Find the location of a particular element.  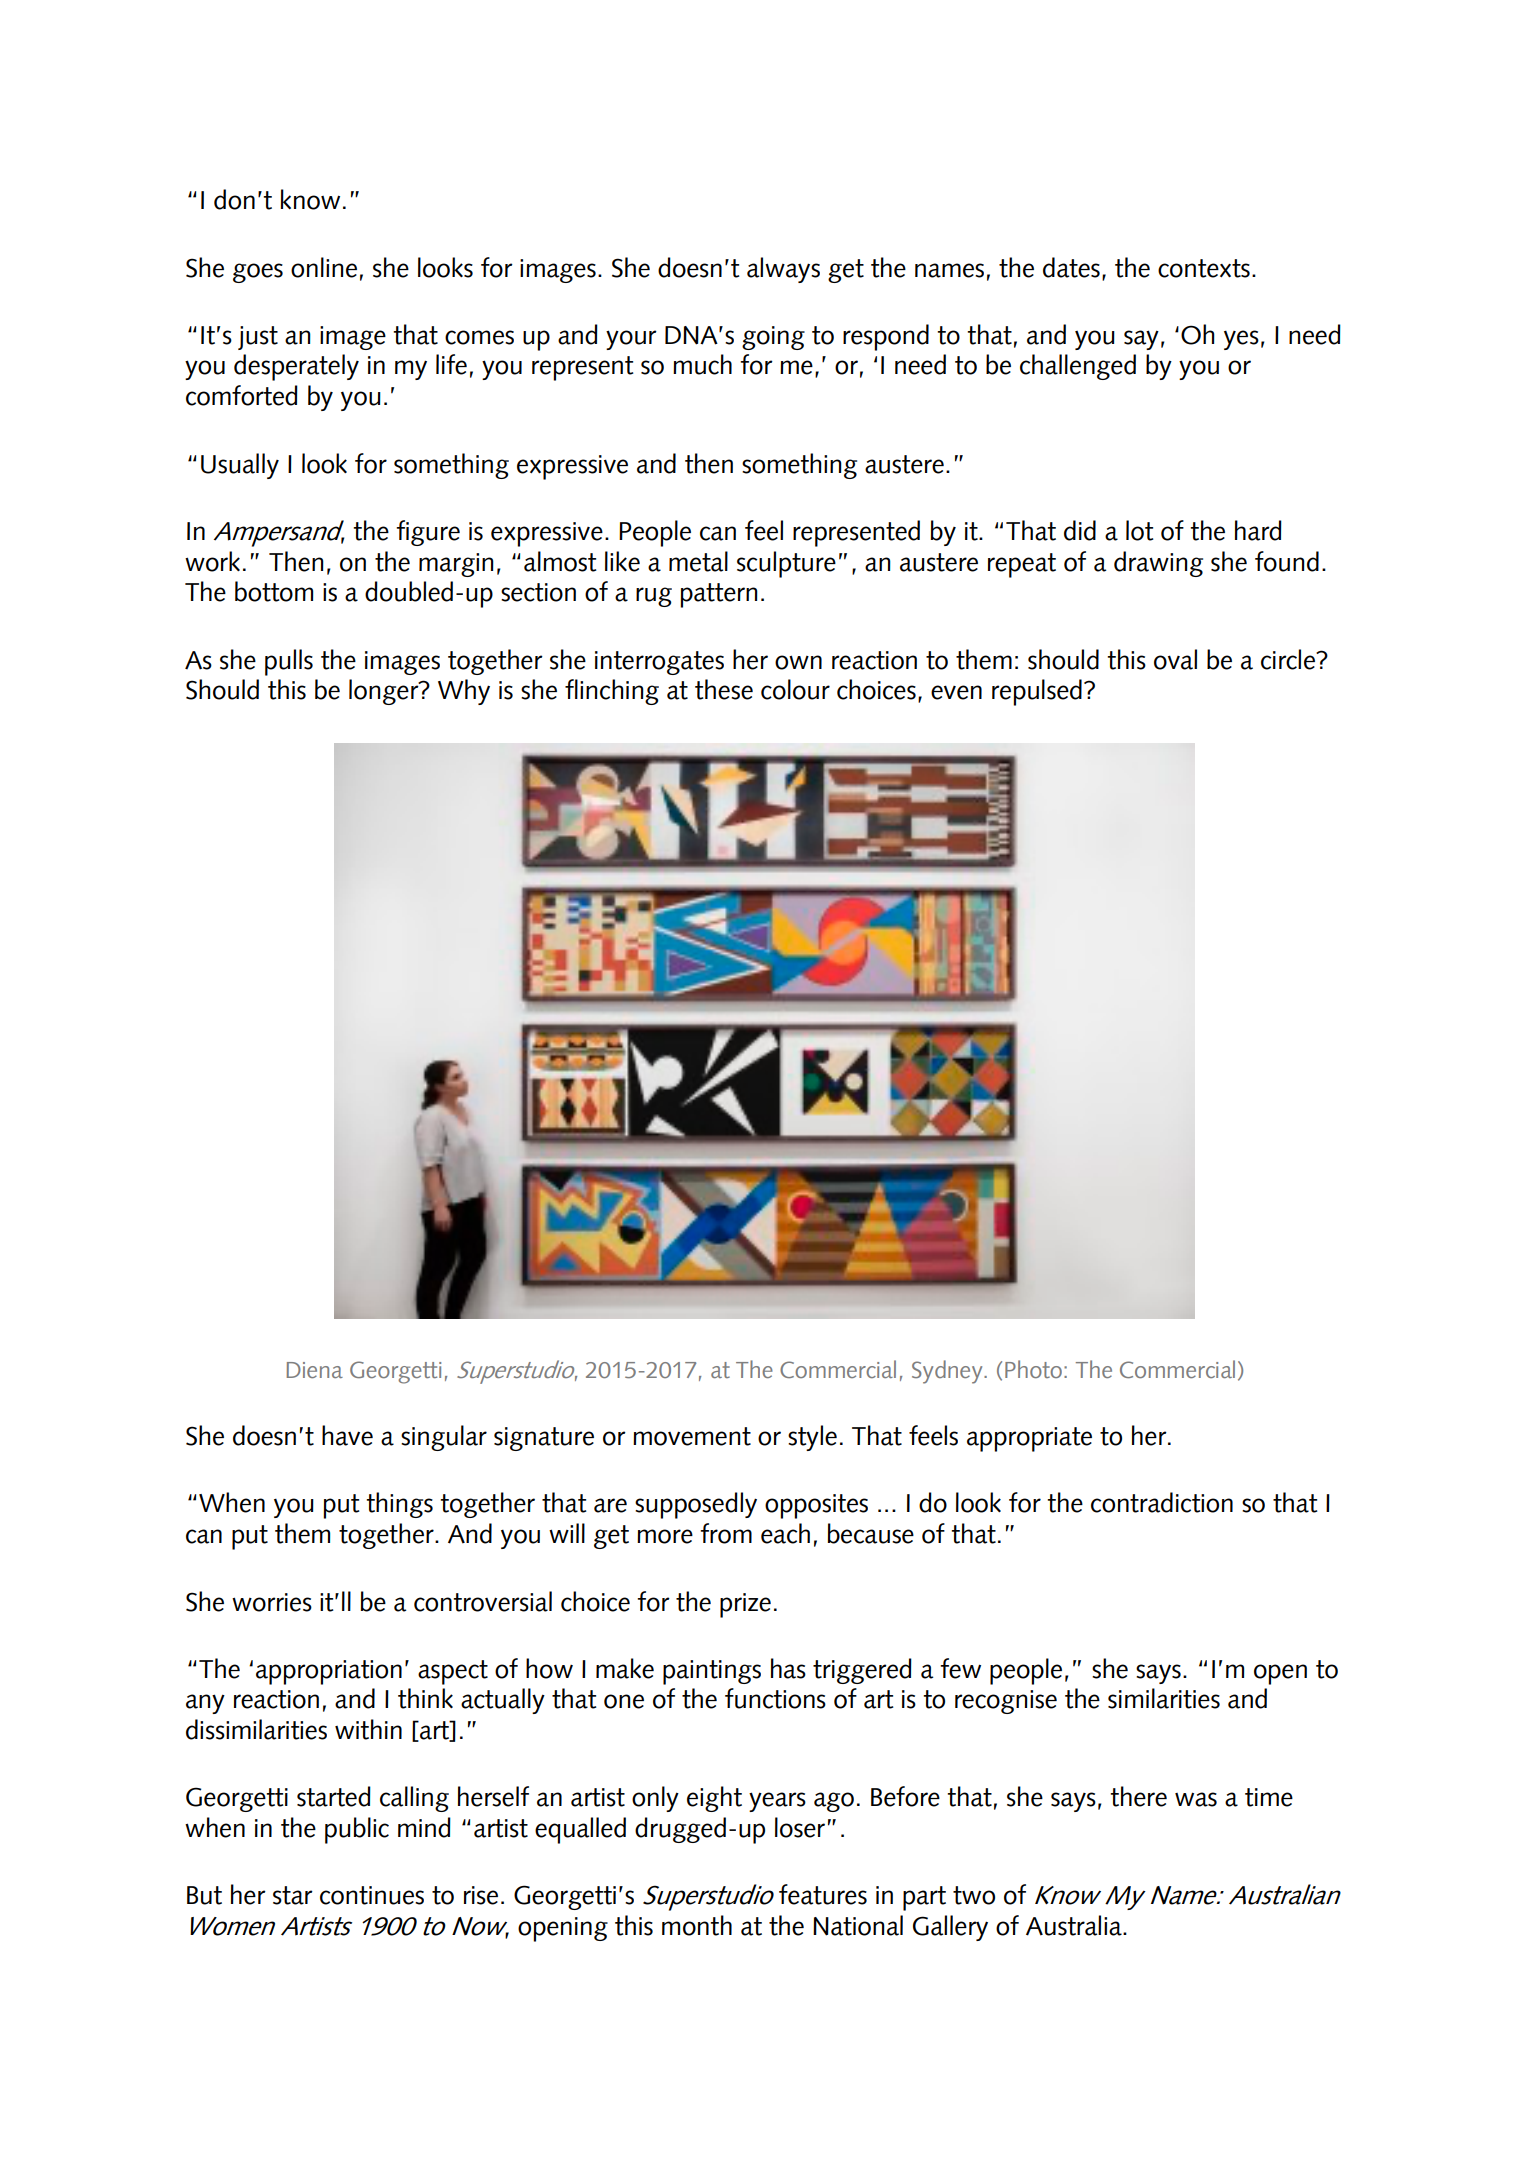

online is located at coordinates (324, 267).
